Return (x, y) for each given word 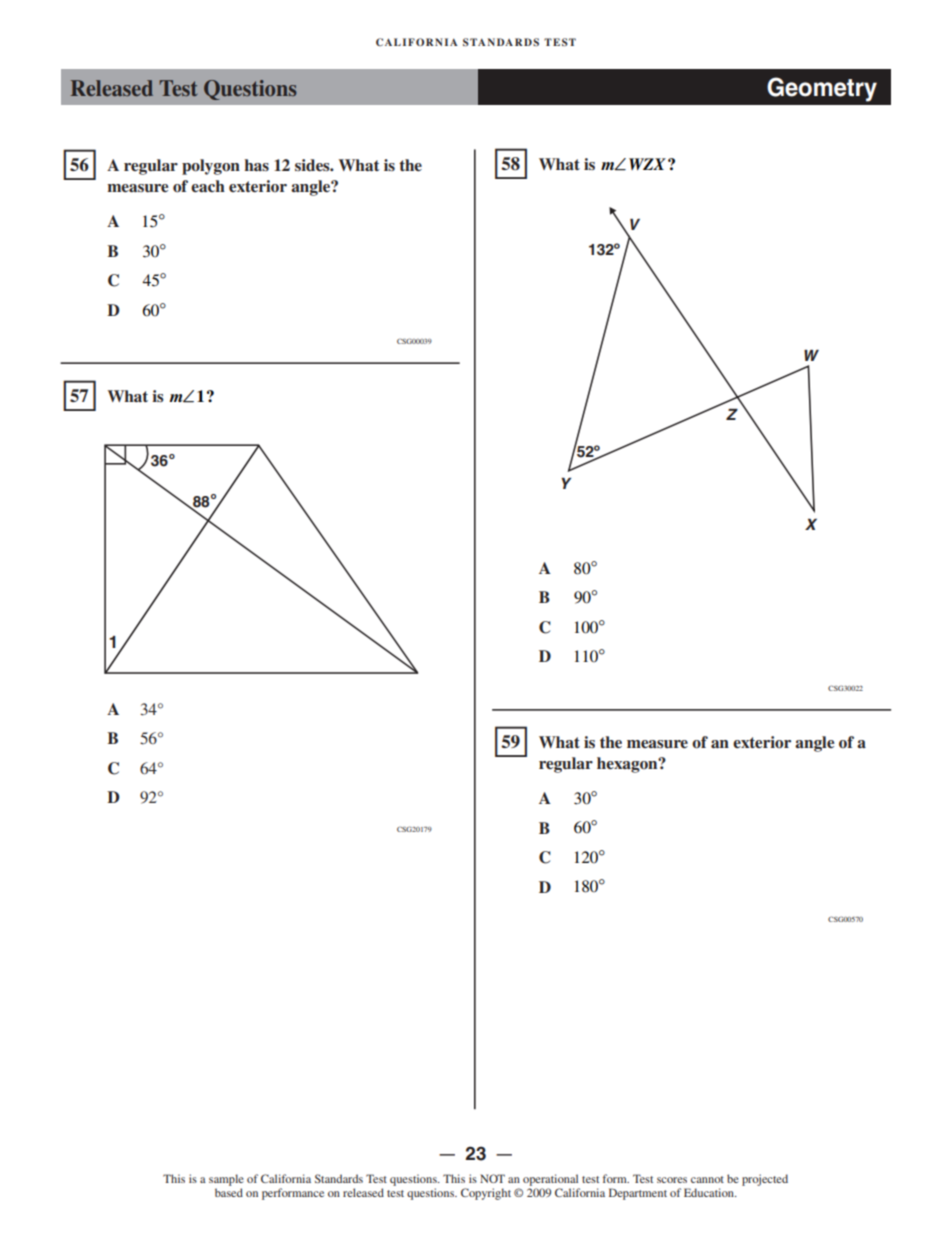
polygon (211, 167)
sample (226, 1180)
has (256, 165)
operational (550, 1180)
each (208, 186)
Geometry (822, 89)
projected (765, 1180)
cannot (707, 1179)
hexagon (628, 765)
